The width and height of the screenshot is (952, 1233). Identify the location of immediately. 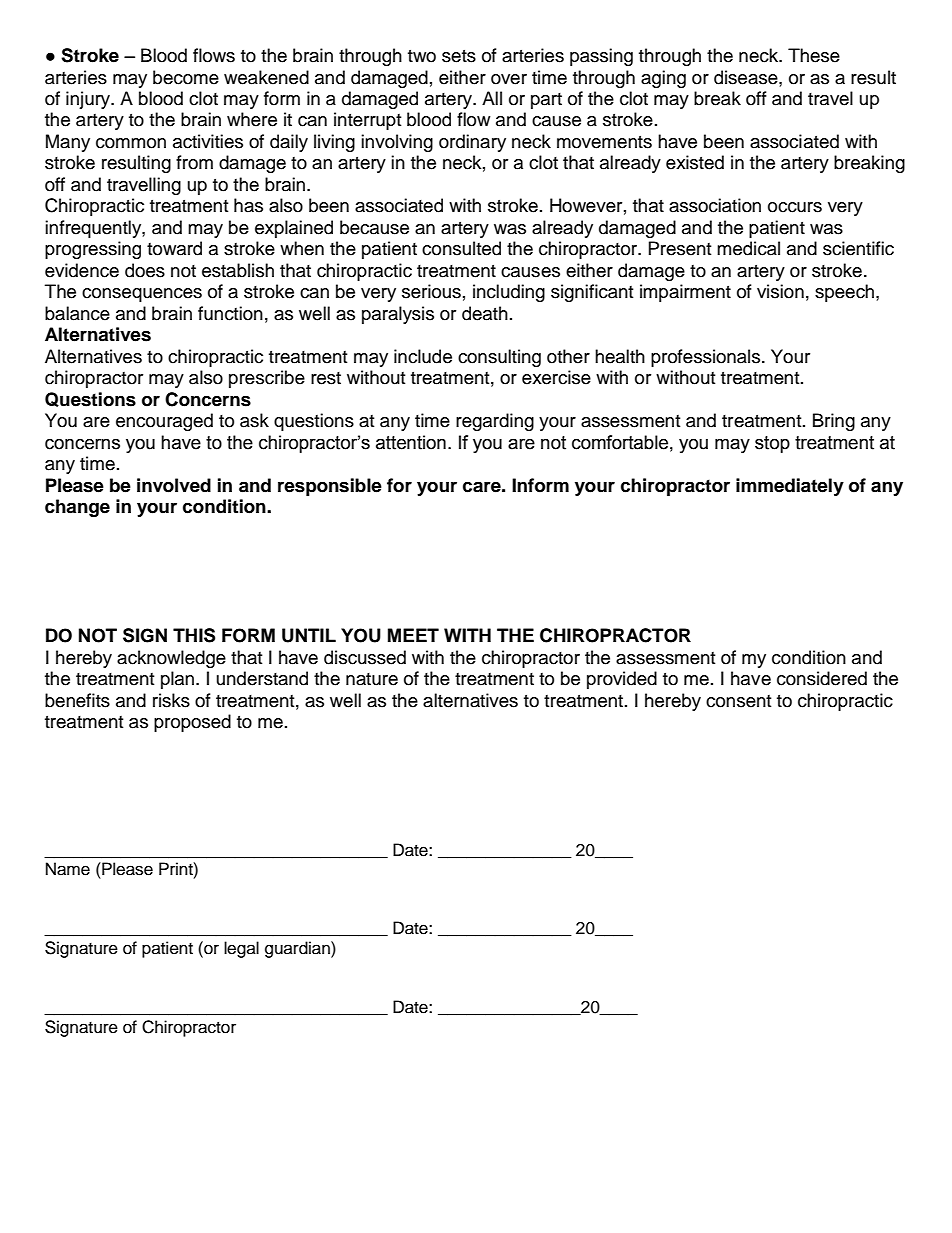
(790, 487).
